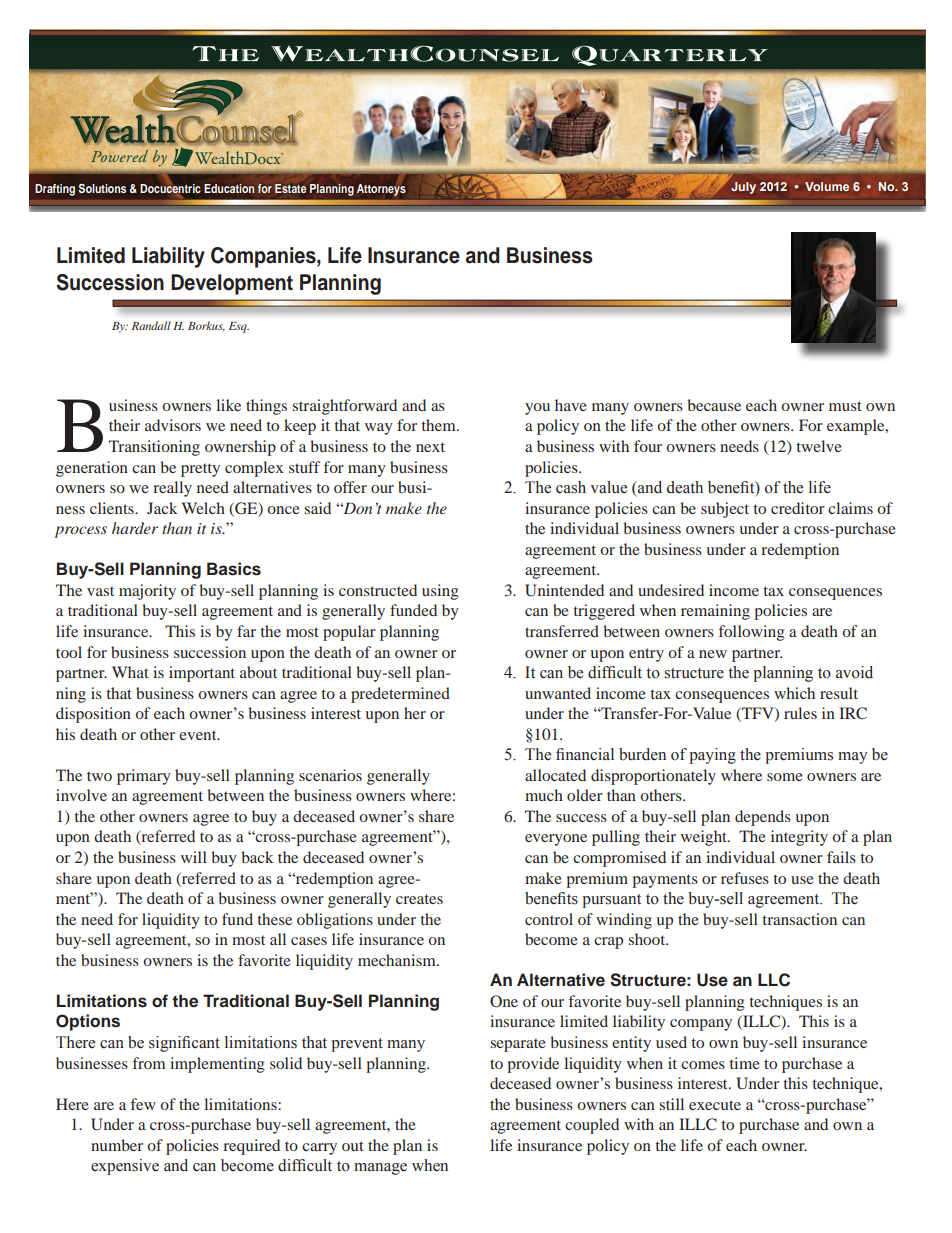  I want to click on subject, so click(725, 510).
